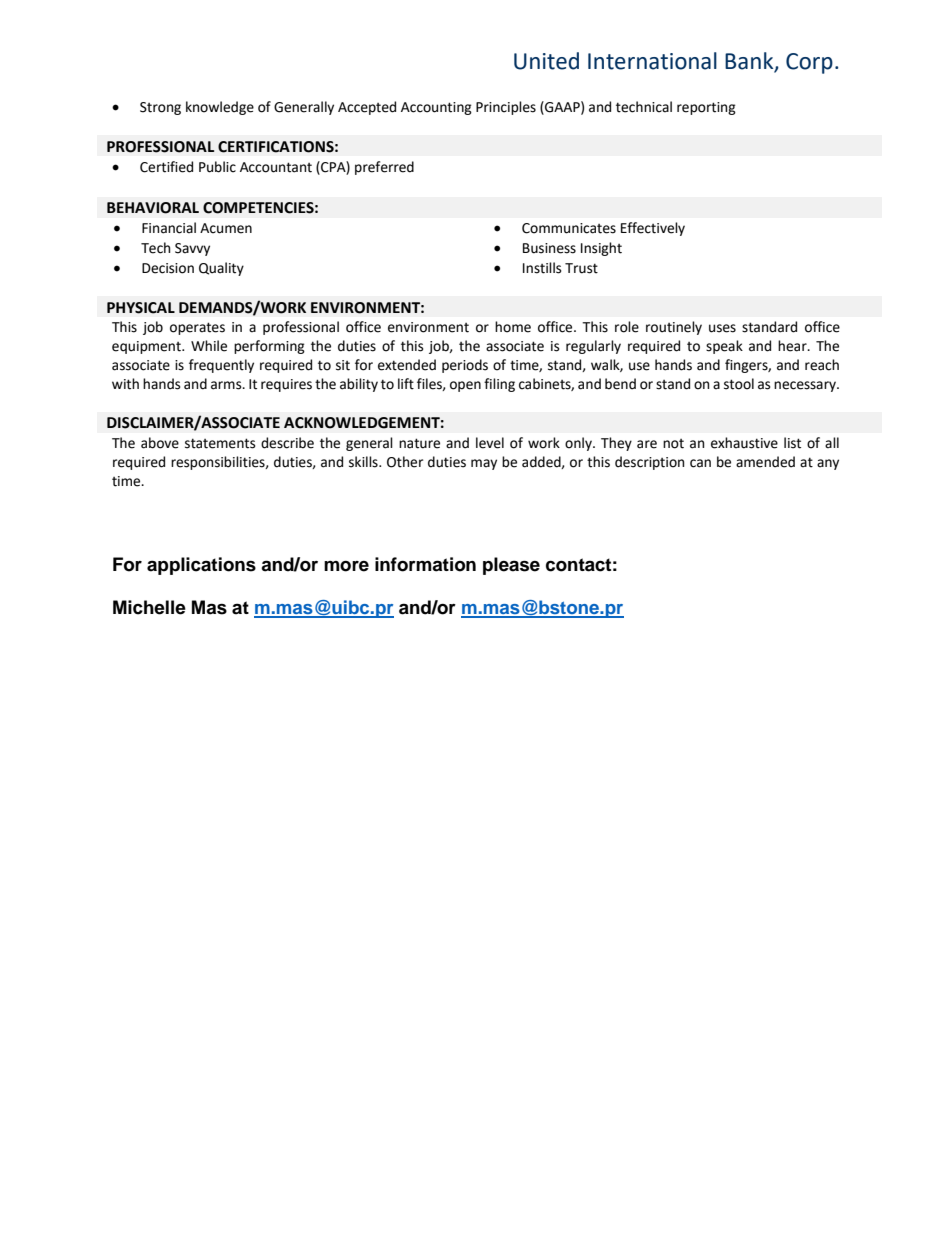  I want to click on uses, so click(722, 328).
